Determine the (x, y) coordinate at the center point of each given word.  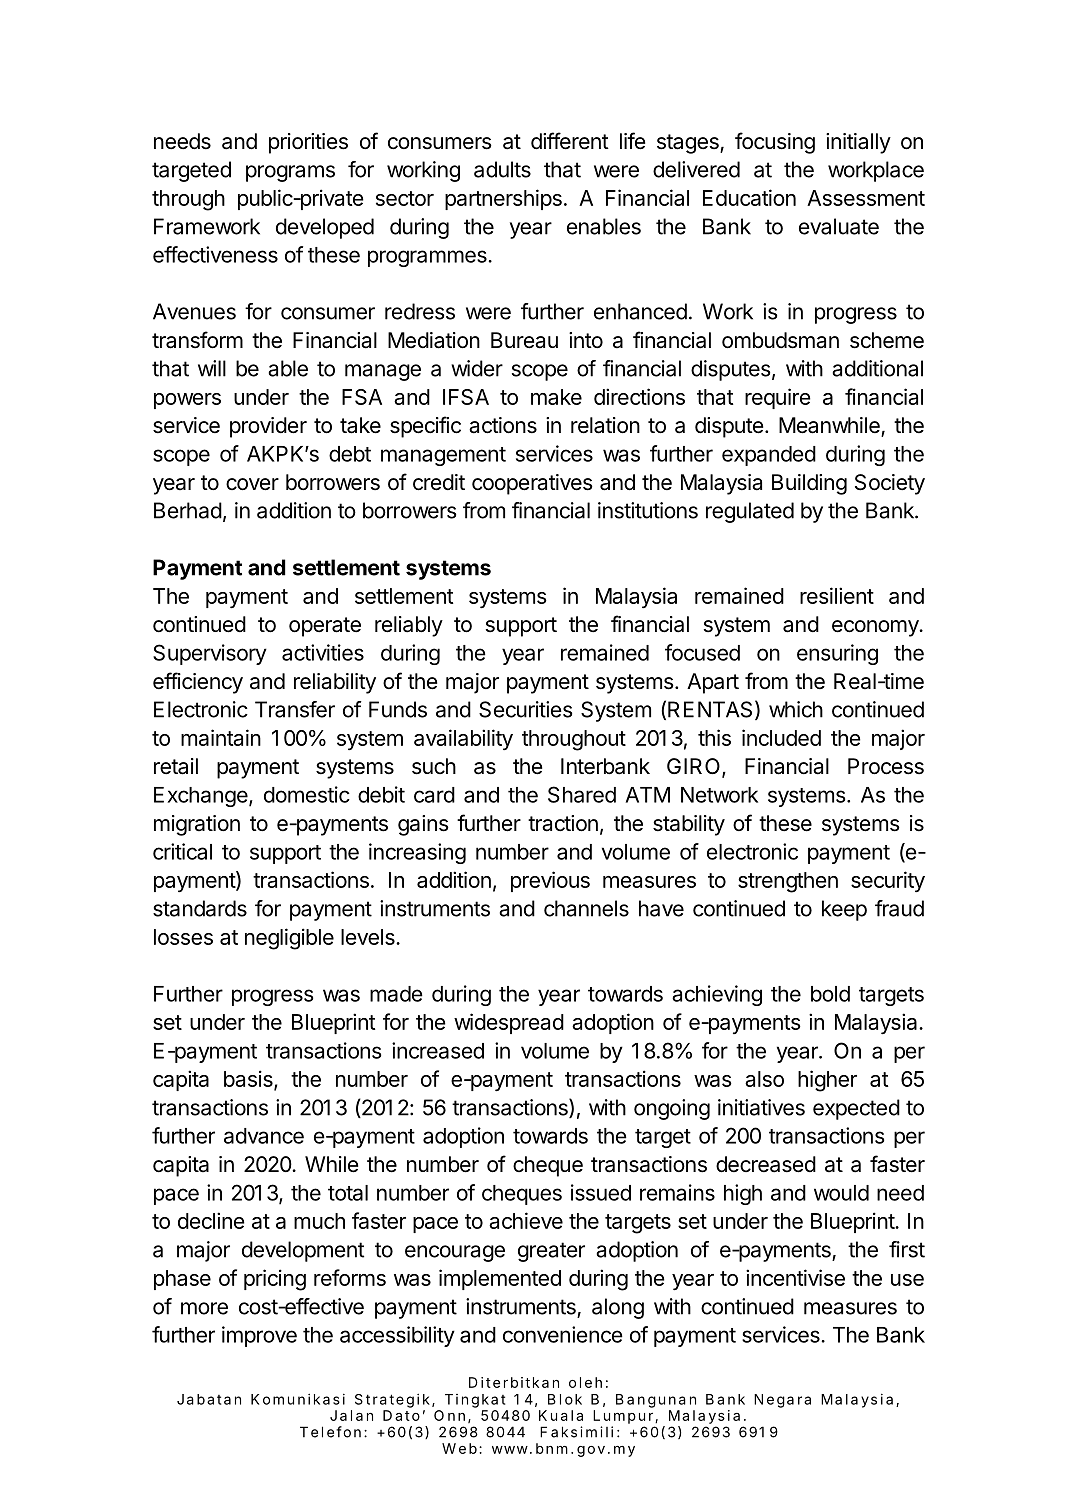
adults (502, 169)
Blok (565, 1399)
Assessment (866, 198)
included (781, 737)
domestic (307, 794)
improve (259, 1336)
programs (290, 173)
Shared (582, 794)
